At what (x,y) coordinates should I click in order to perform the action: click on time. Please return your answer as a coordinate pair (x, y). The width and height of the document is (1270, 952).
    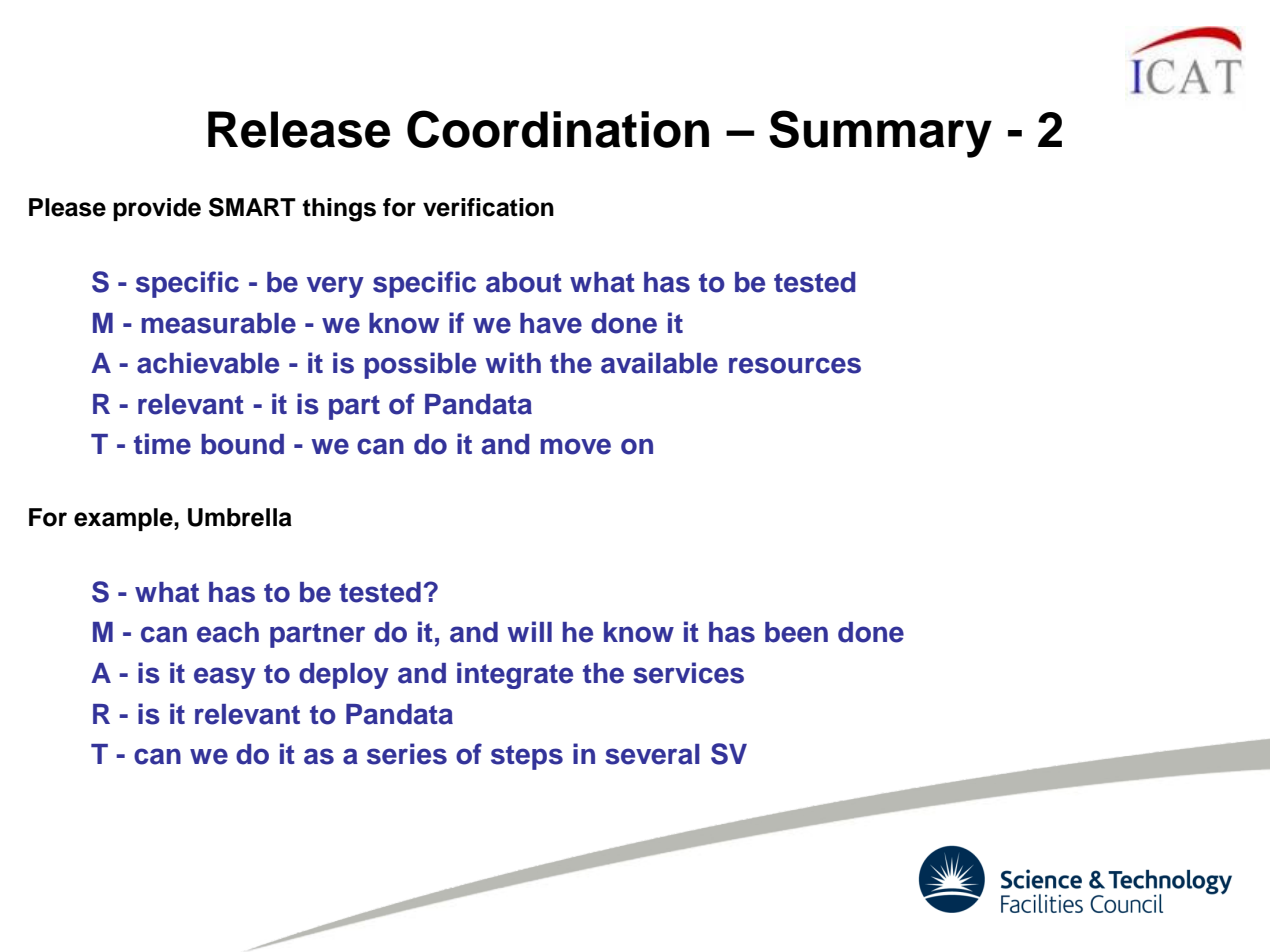
    Looking at the image, I should click on (162, 444).
